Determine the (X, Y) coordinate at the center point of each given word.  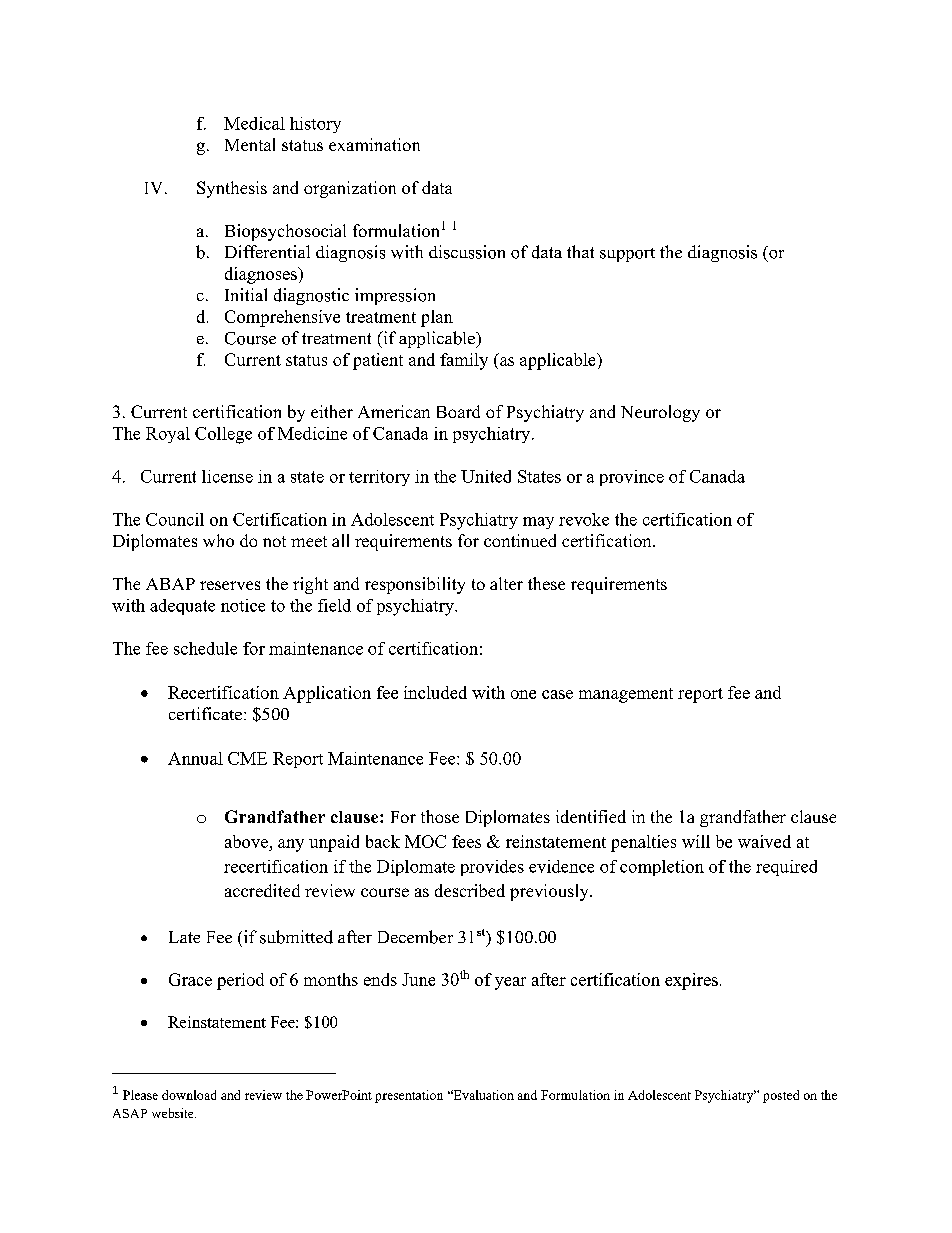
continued (520, 540)
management (626, 695)
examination (374, 144)
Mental (250, 144)
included (435, 692)
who (218, 540)
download (189, 1095)
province (632, 478)
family (464, 361)
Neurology (660, 413)
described (470, 890)
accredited (262, 890)
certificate (205, 713)
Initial (246, 294)
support (627, 255)
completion (662, 868)
